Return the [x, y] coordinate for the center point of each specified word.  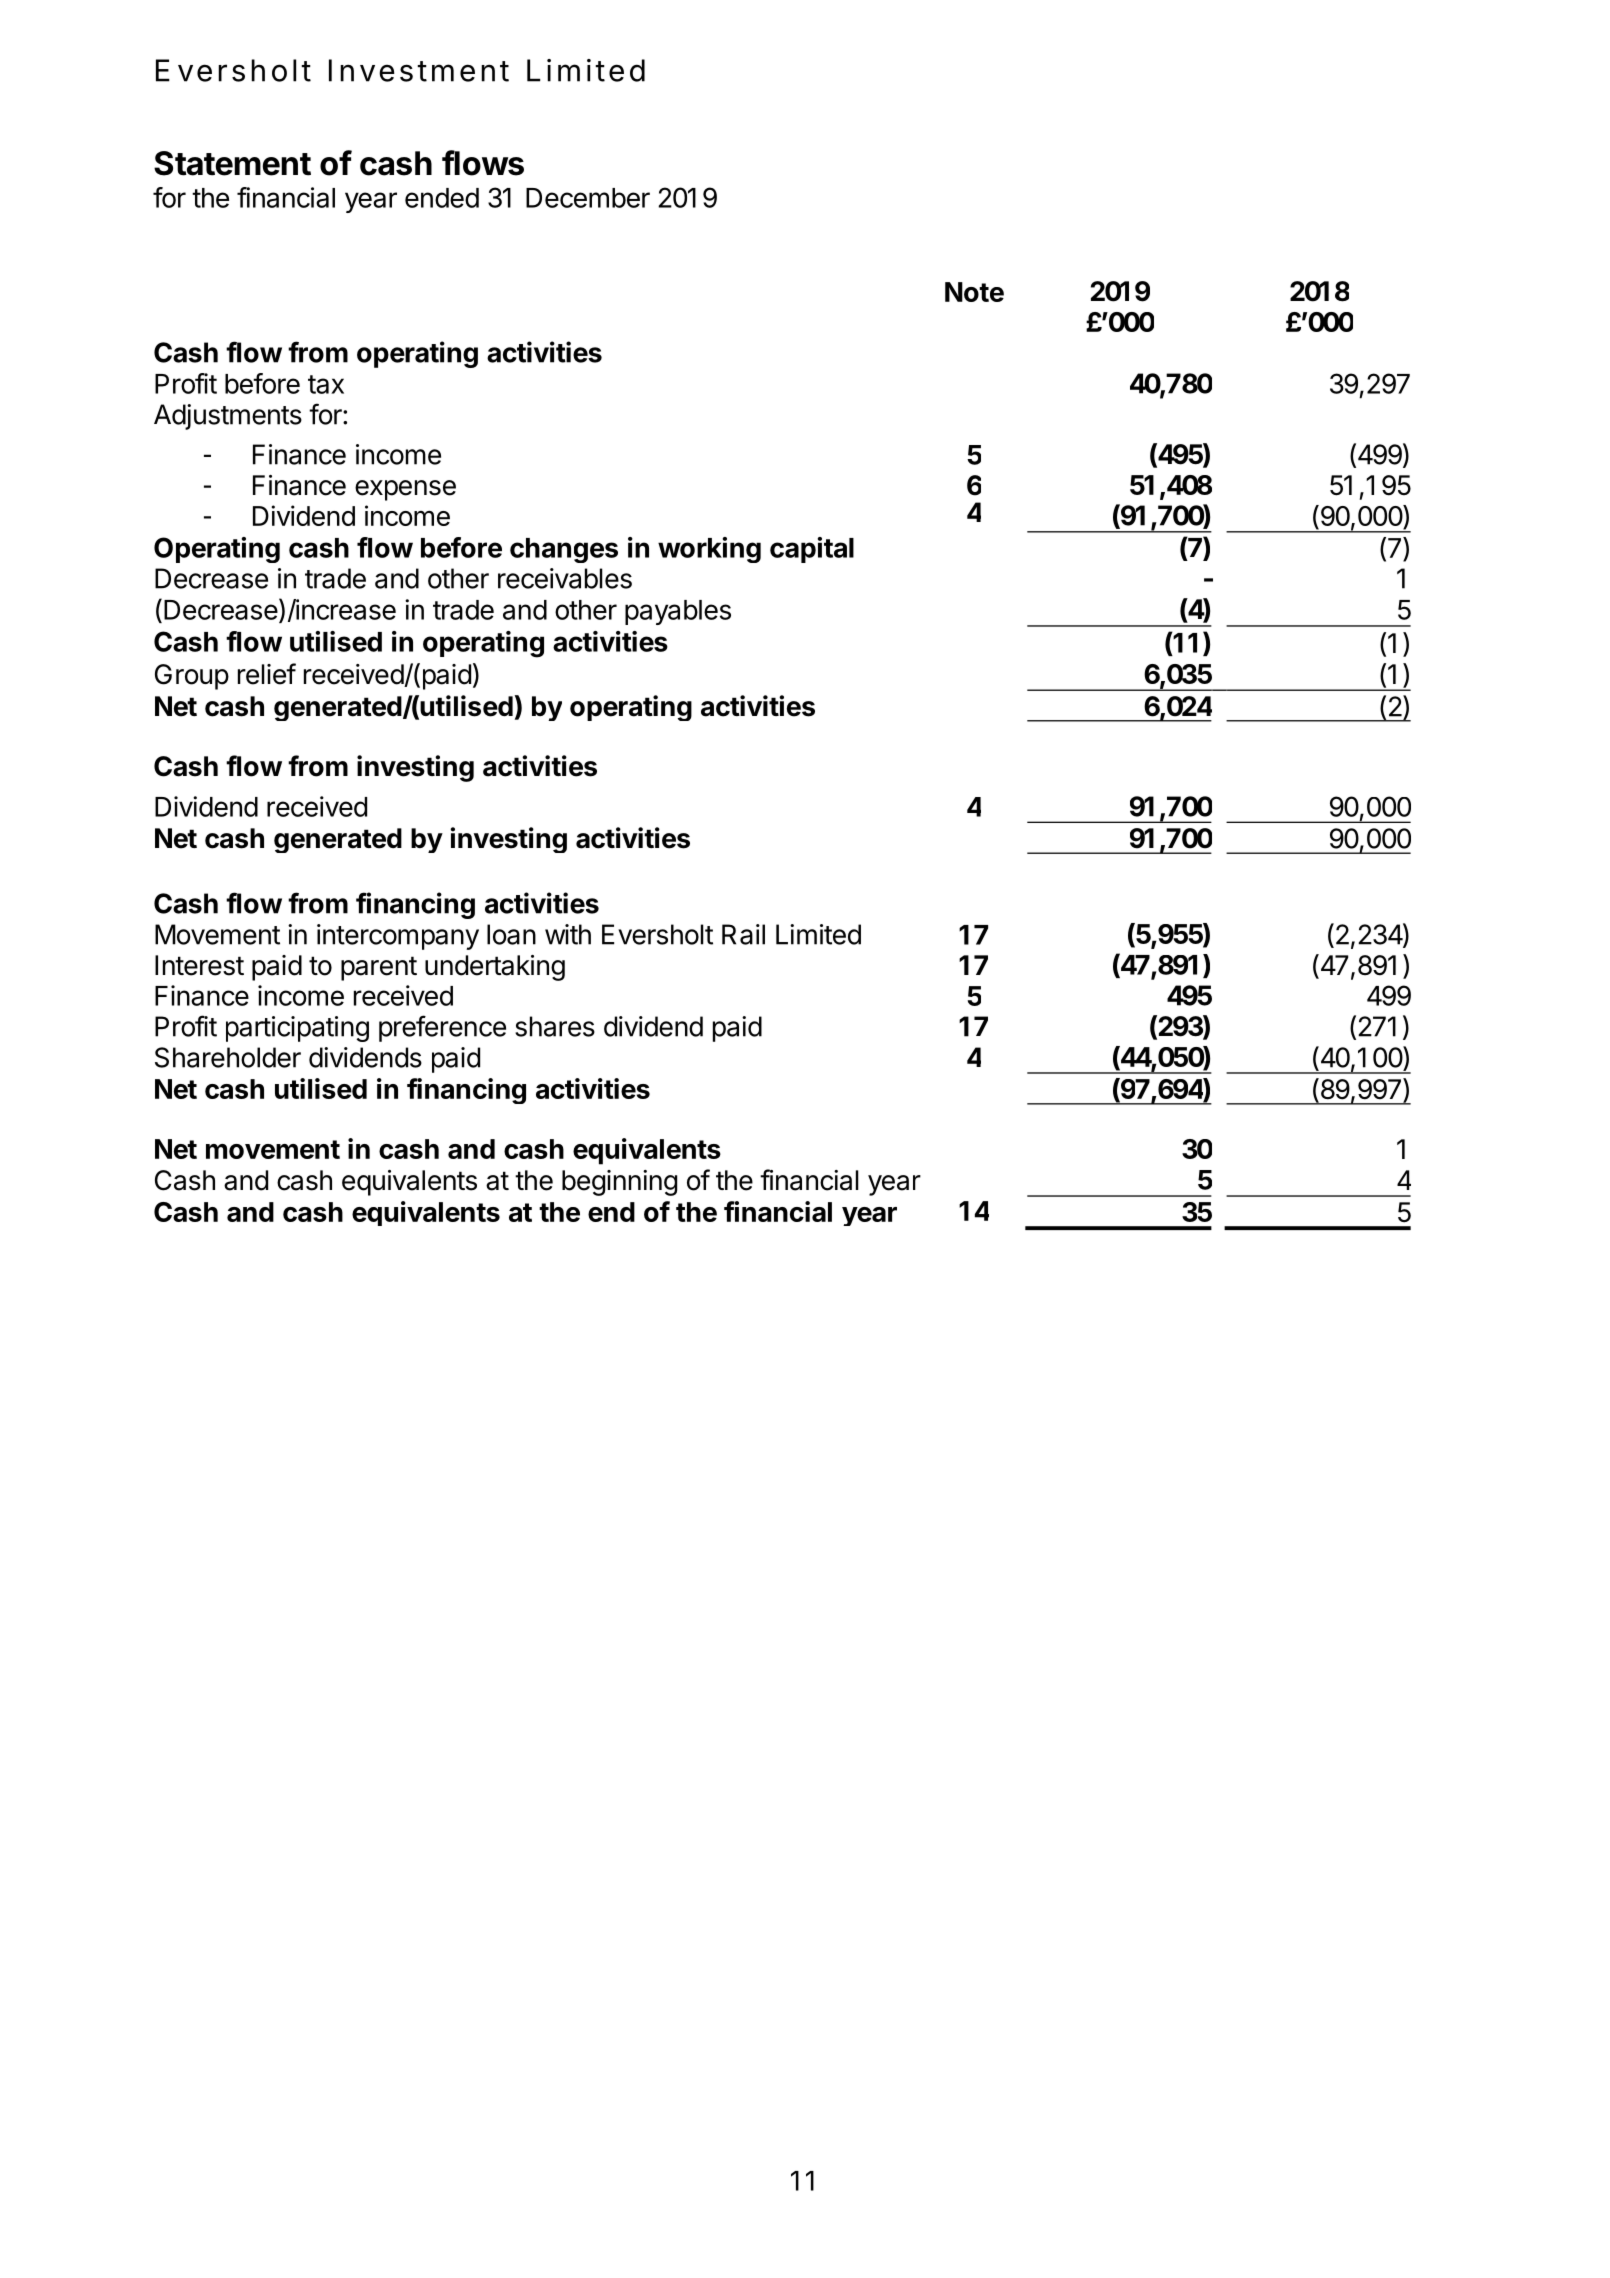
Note [974, 292]
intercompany [398, 937]
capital [812, 550]
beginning [619, 1183]
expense [405, 490]
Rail [743, 934]
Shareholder [228, 1057]
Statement [232, 163]
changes [564, 550]
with [568, 934]
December [588, 198]
